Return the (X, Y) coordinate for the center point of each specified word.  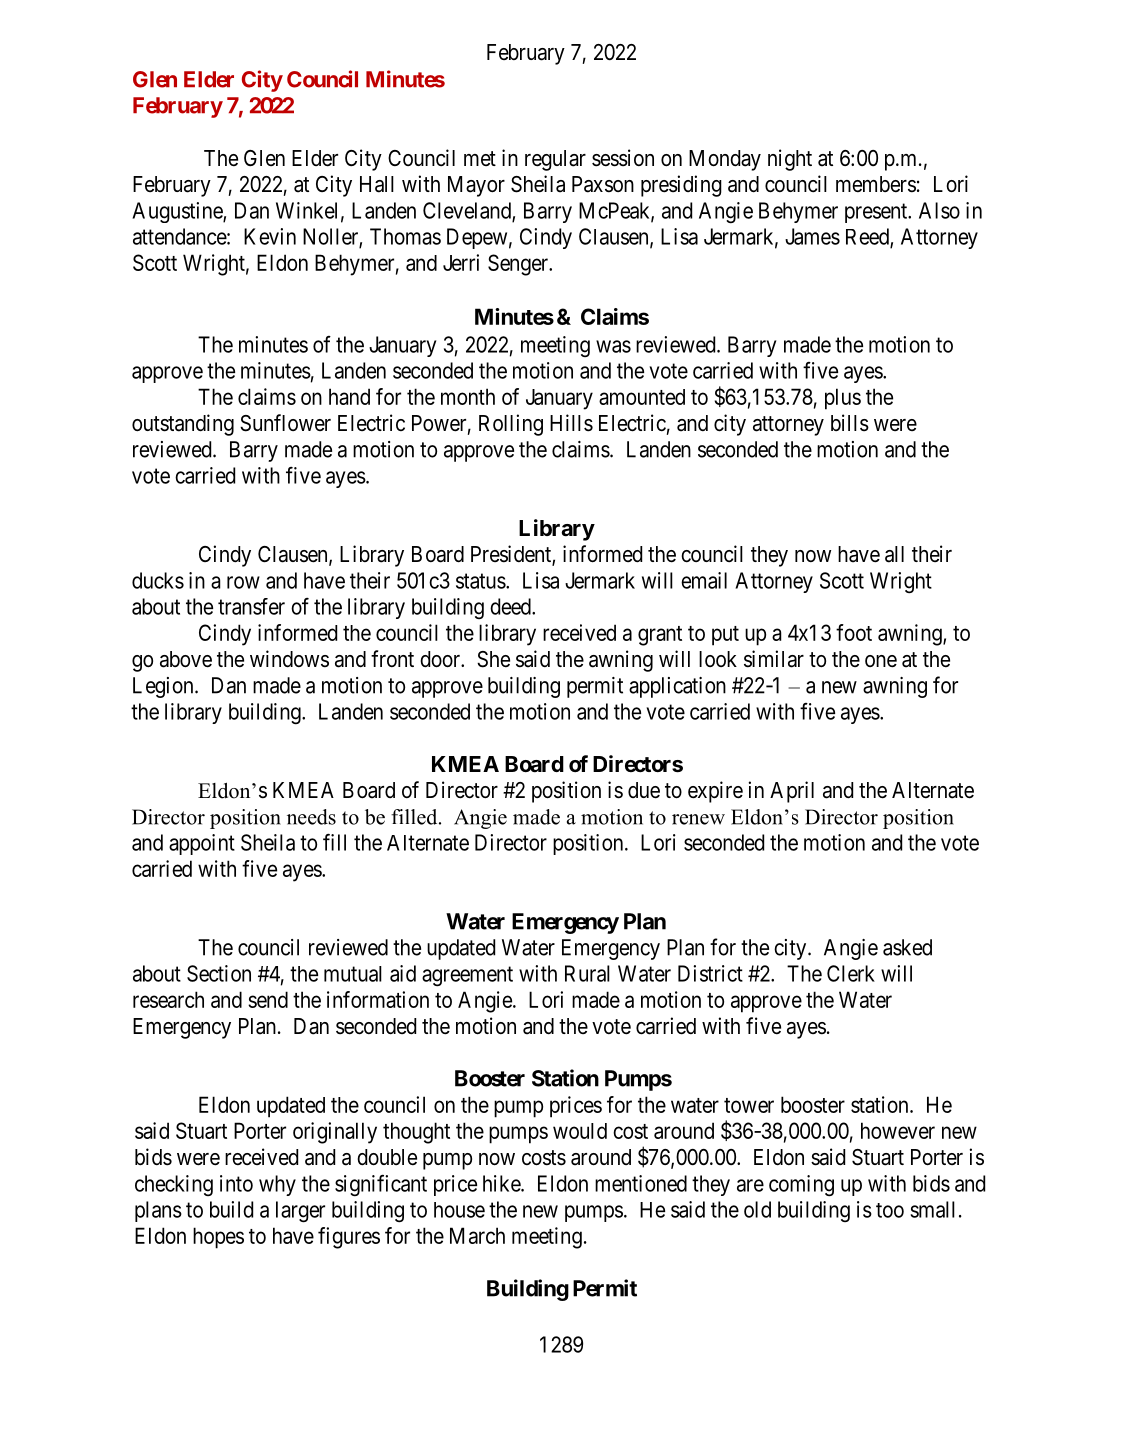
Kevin (270, 236)
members (876, 184)
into (236, 1183)
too (890, 1210)
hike (502, 1183)
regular (555, 160)
